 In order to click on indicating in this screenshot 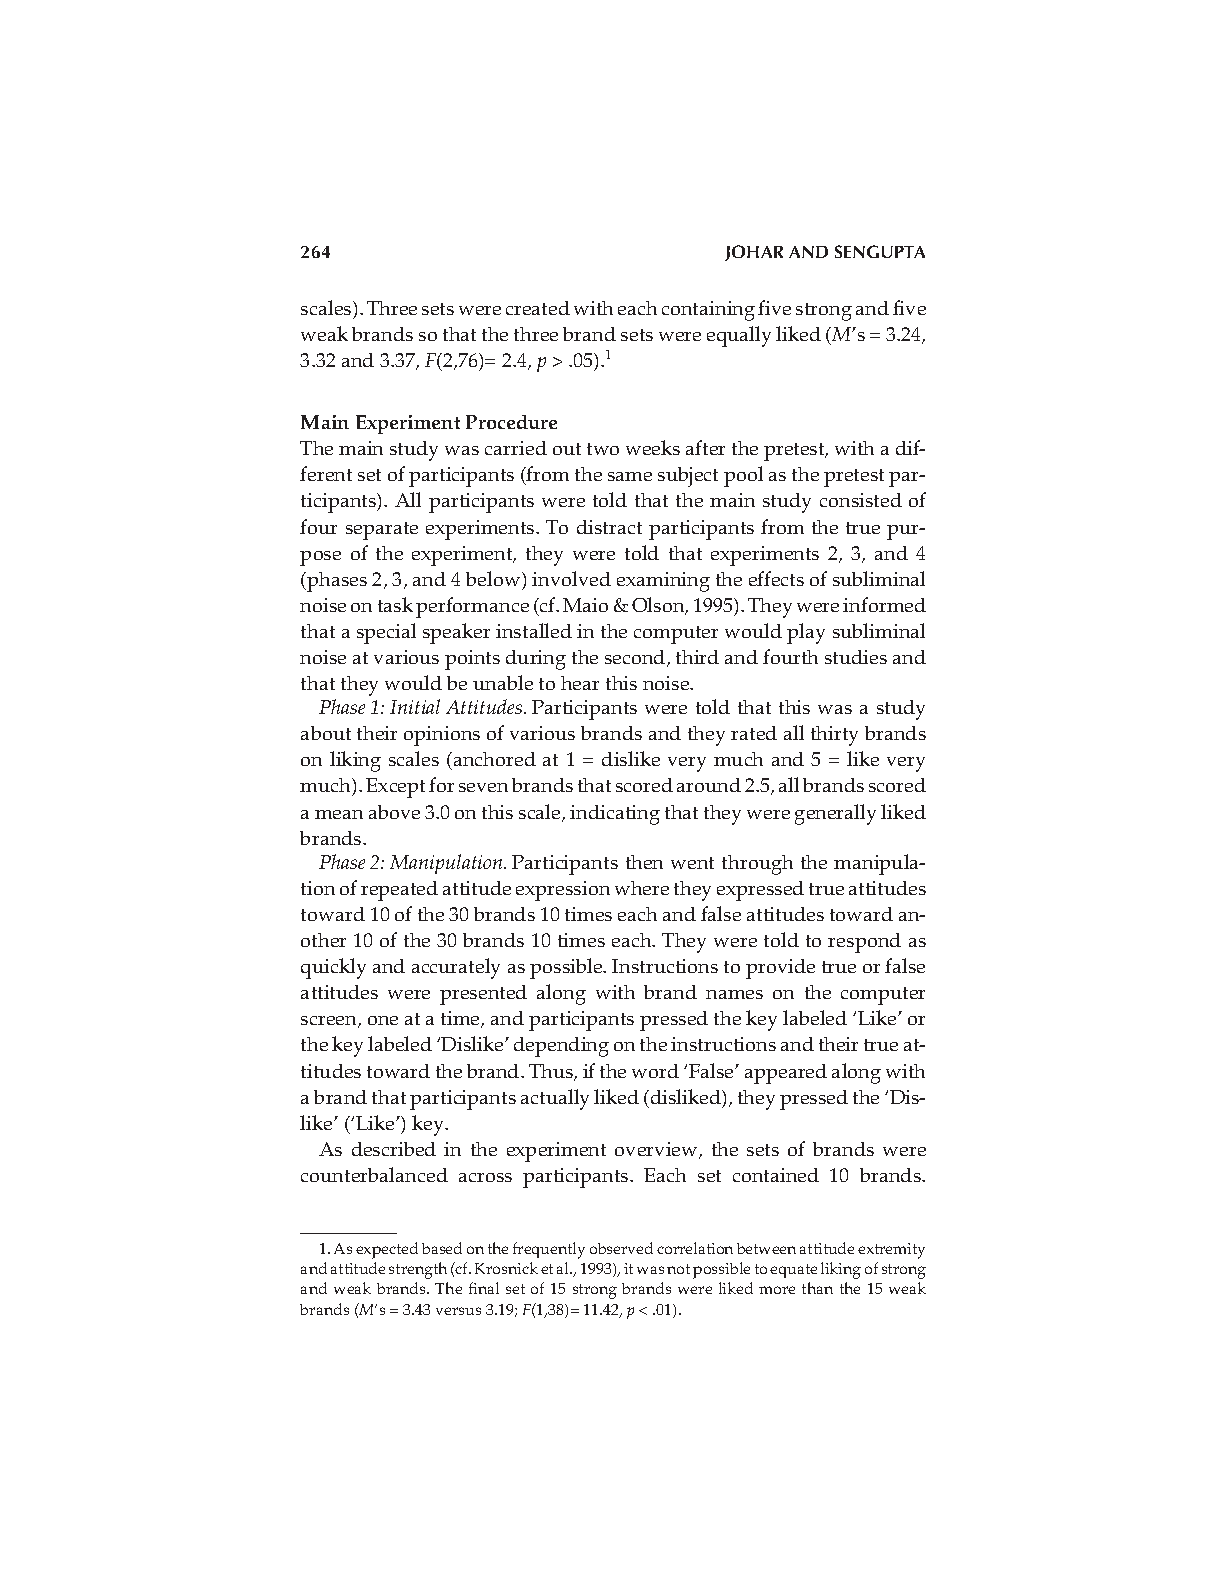, I will do `click(615, 815)`.
